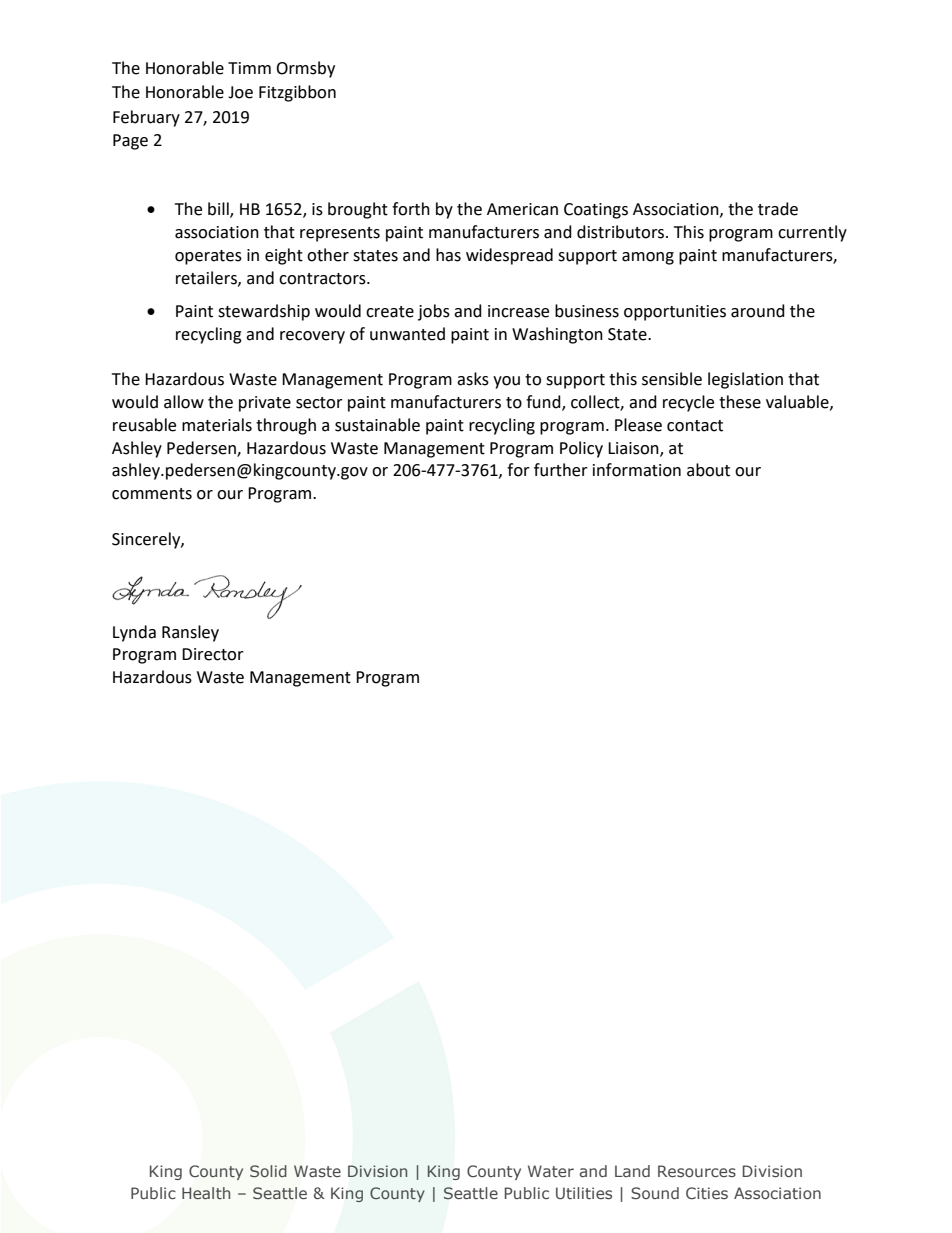 The height and width of the document is (1233, 952). Describe the element at coordinates (551, 1171) in the document. I see `Water` at that location.
